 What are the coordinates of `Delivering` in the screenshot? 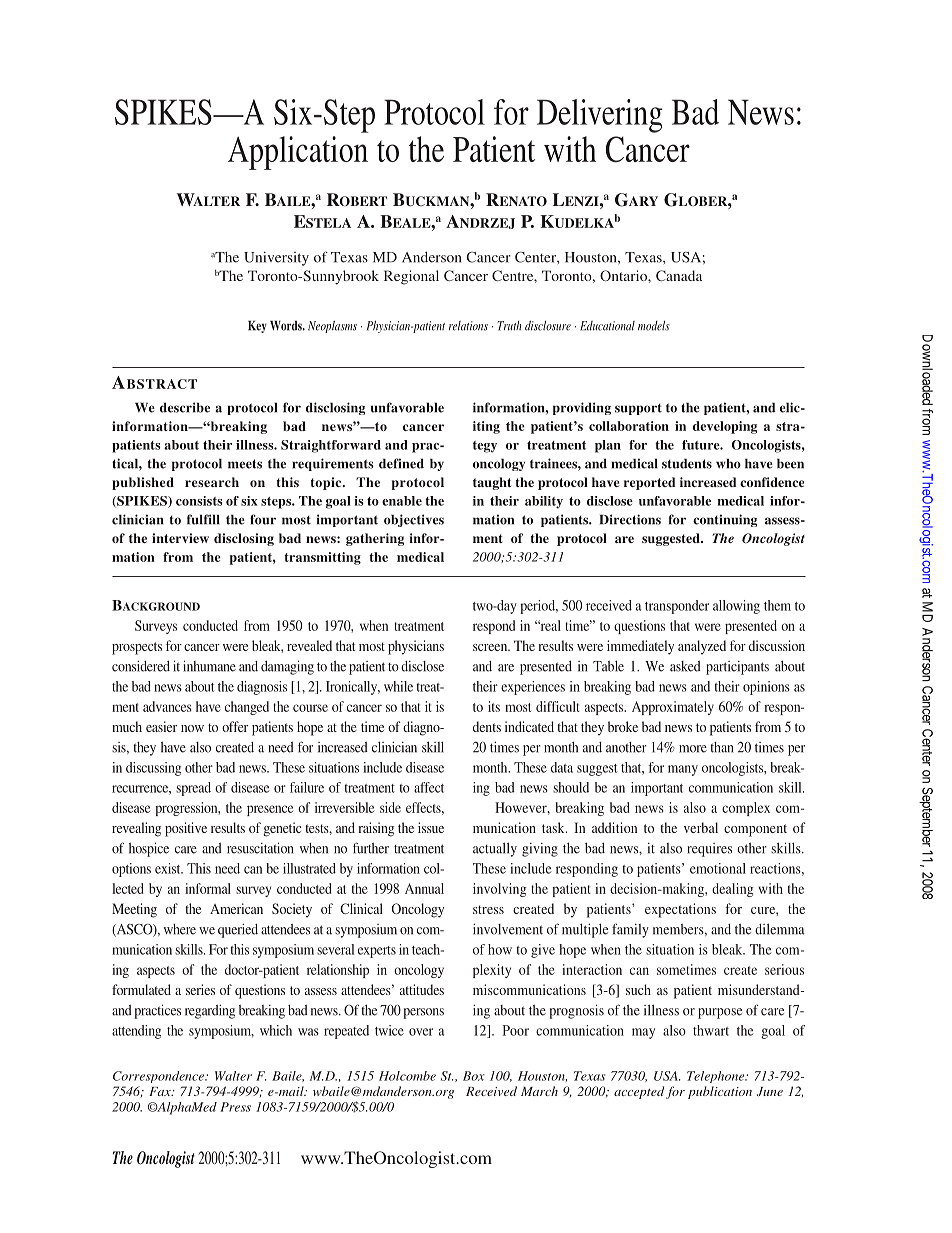 It's located at (600, 116).
